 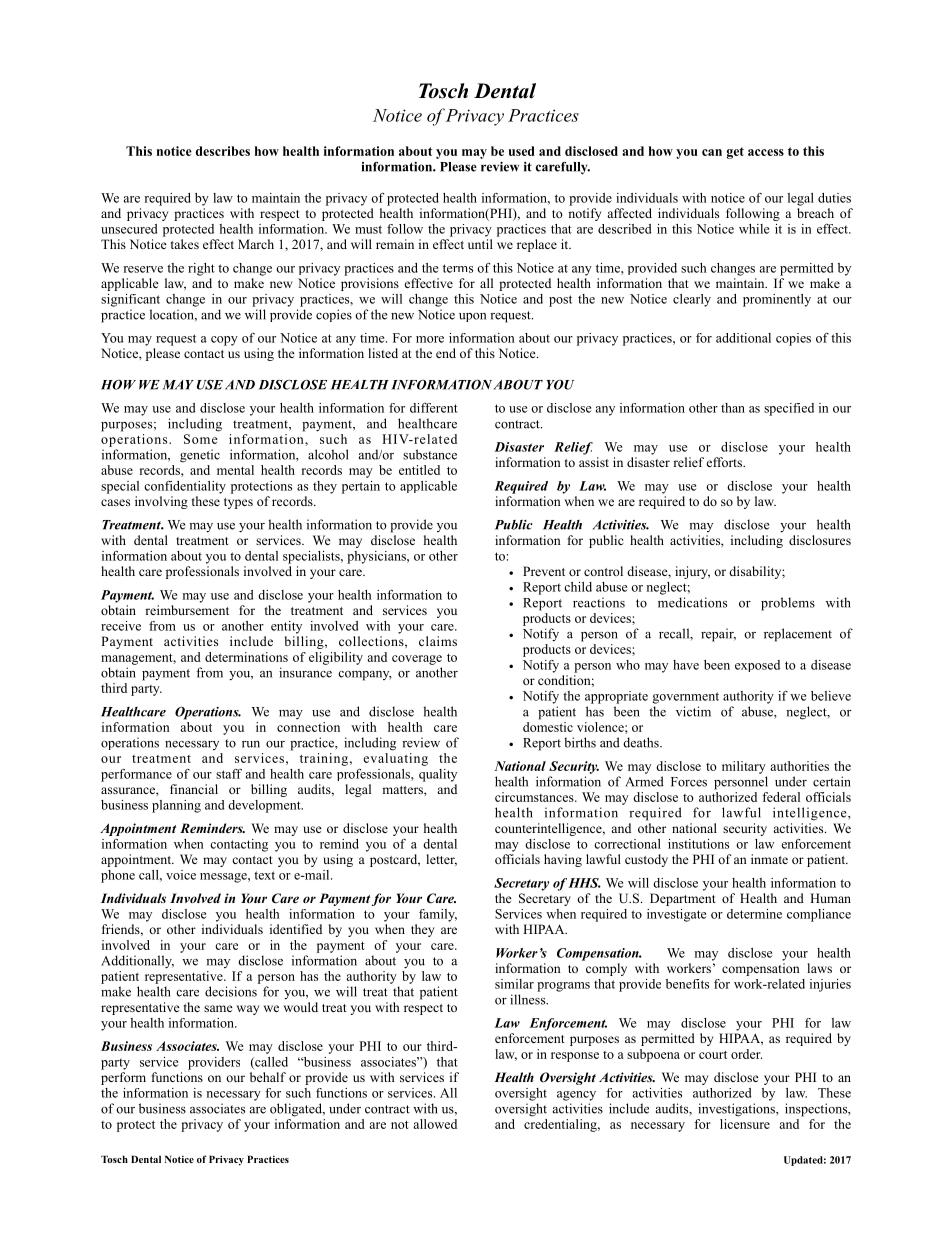 What do you see at coordinates (735, 153) in the screenshot?
I see `get` at bounding box center [735, 153].
